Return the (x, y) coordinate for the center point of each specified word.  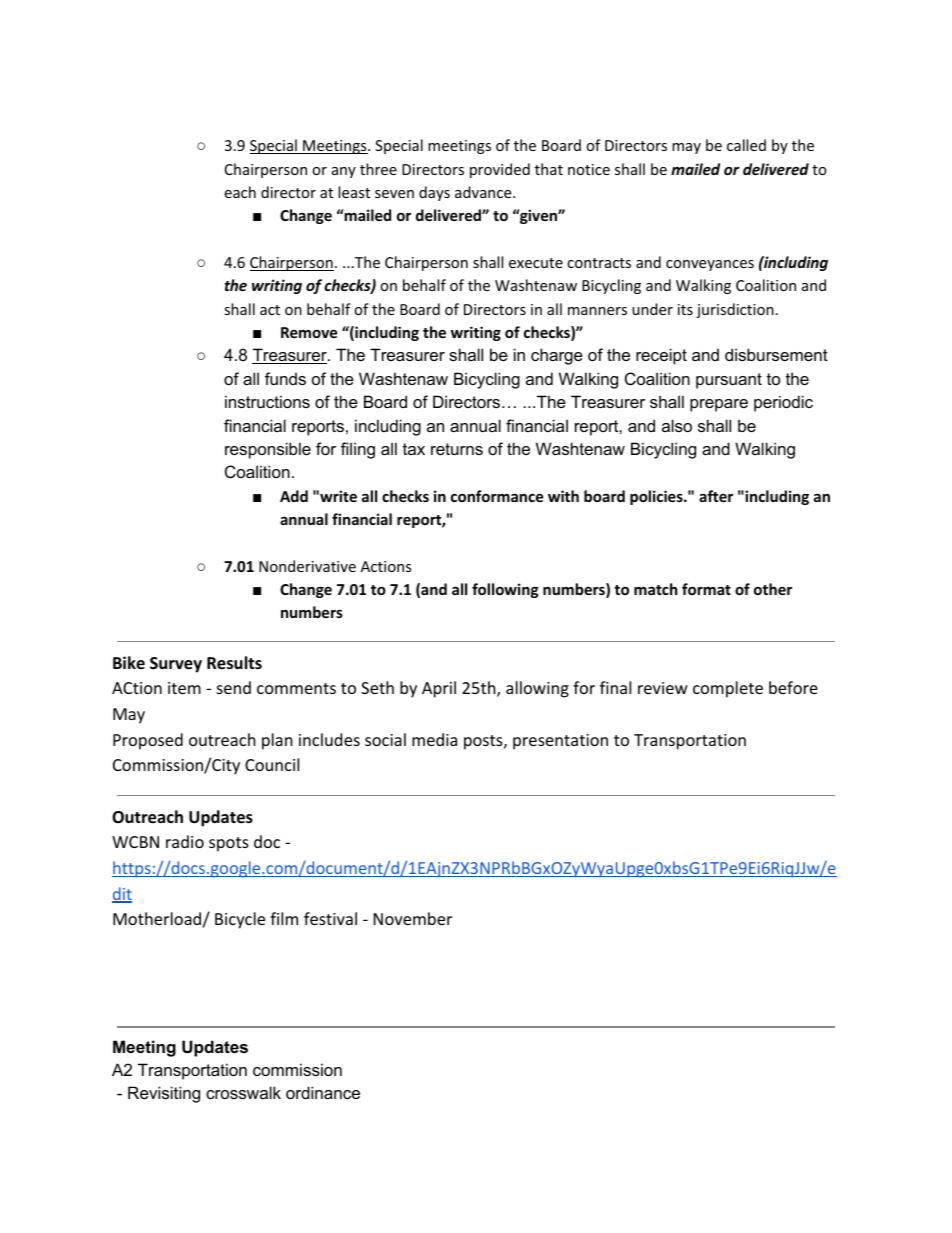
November (413, 918)
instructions (267, 401)
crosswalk (243, 1092)
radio (185, 841)
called (746, 145)
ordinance (323, 1092)
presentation (560, 742)
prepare (719, 405)
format (706, 589)
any (344, 172)
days (434, 193)
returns (457, 449)
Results (234, 663)
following (505, 590)
